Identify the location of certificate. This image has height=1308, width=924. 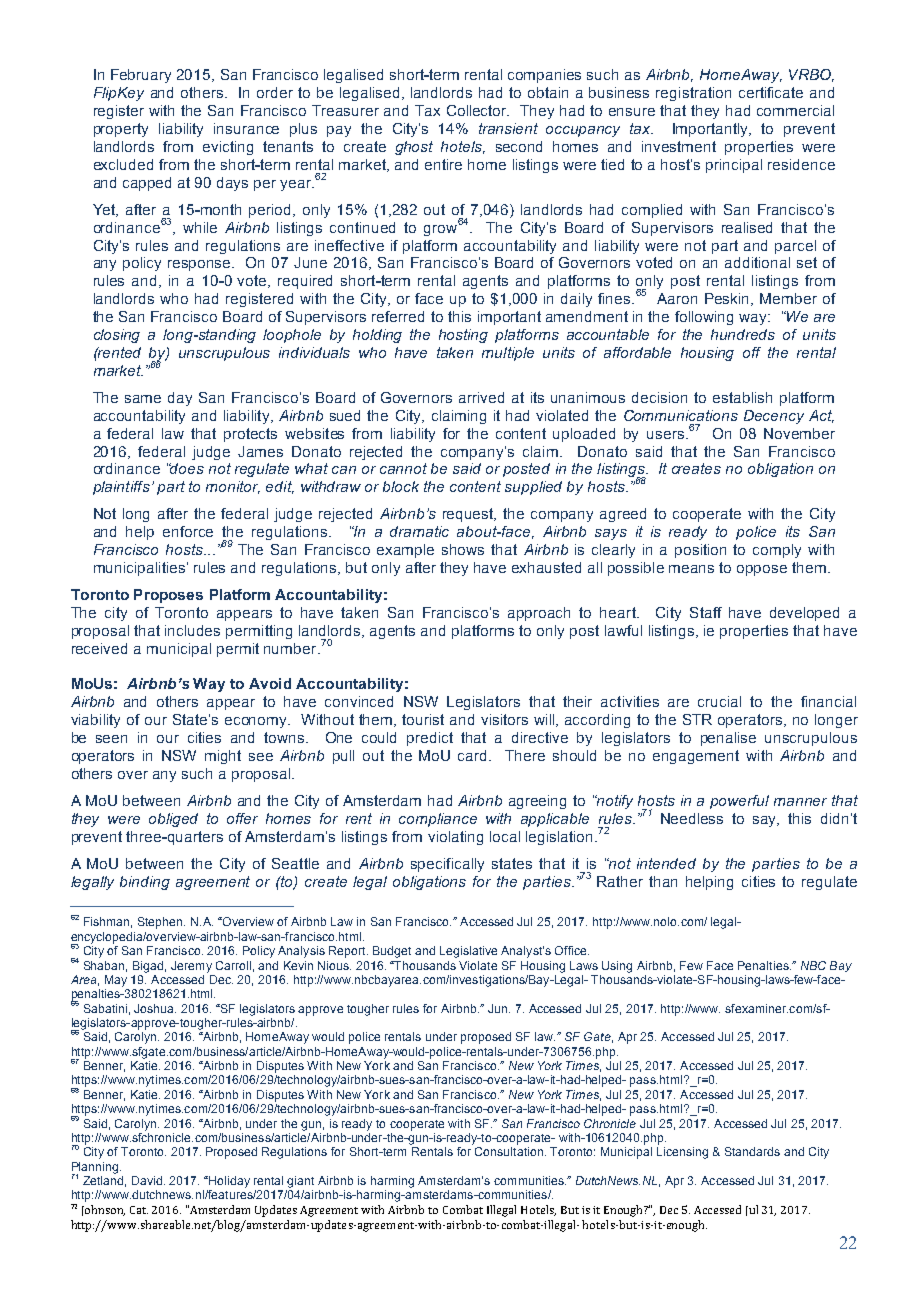
(771, 92).
